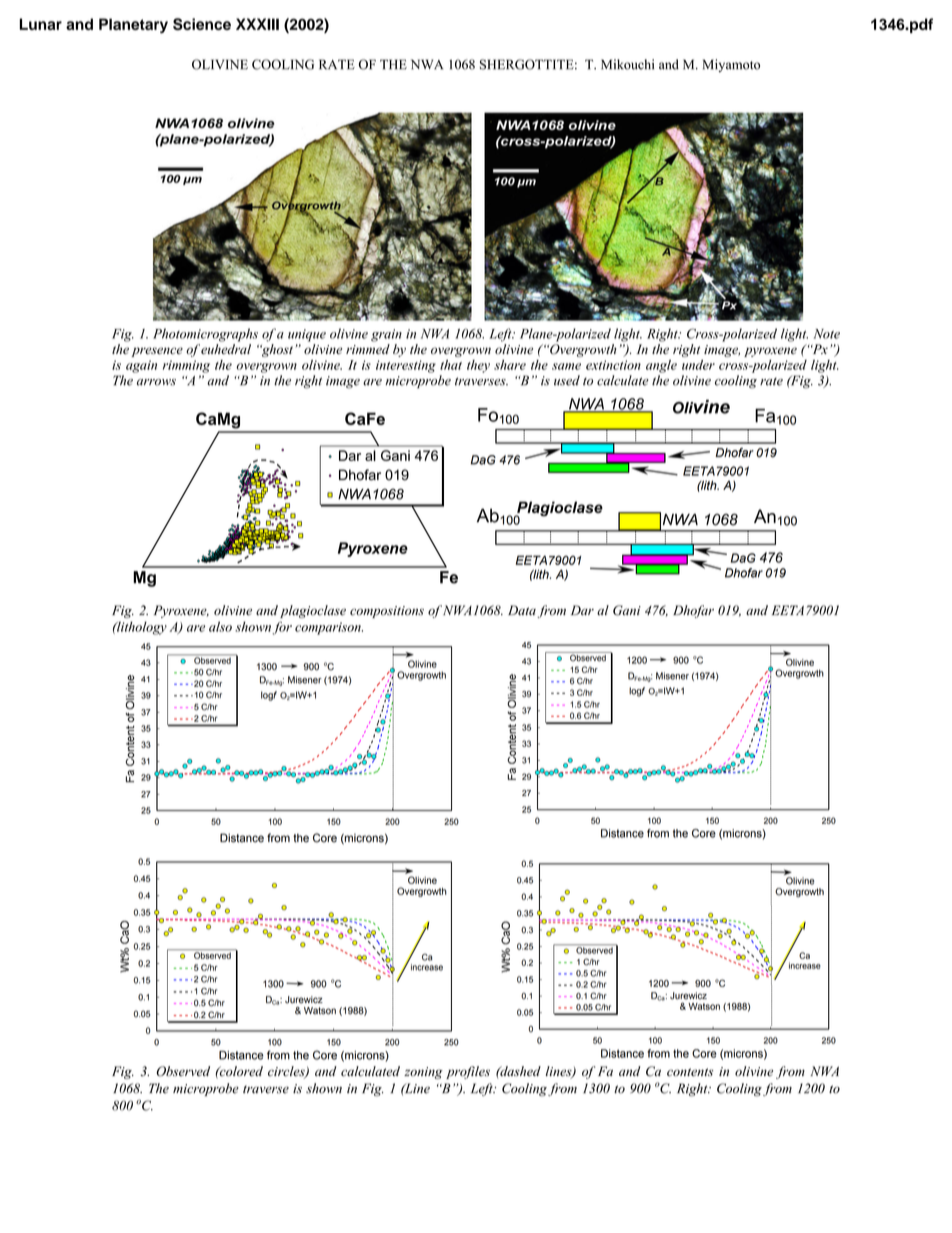 Image resolution: width=952 pixels, height=1233 pixels. Describe the element at coordinates (282, 628) in the image. I see `for` at that location.
